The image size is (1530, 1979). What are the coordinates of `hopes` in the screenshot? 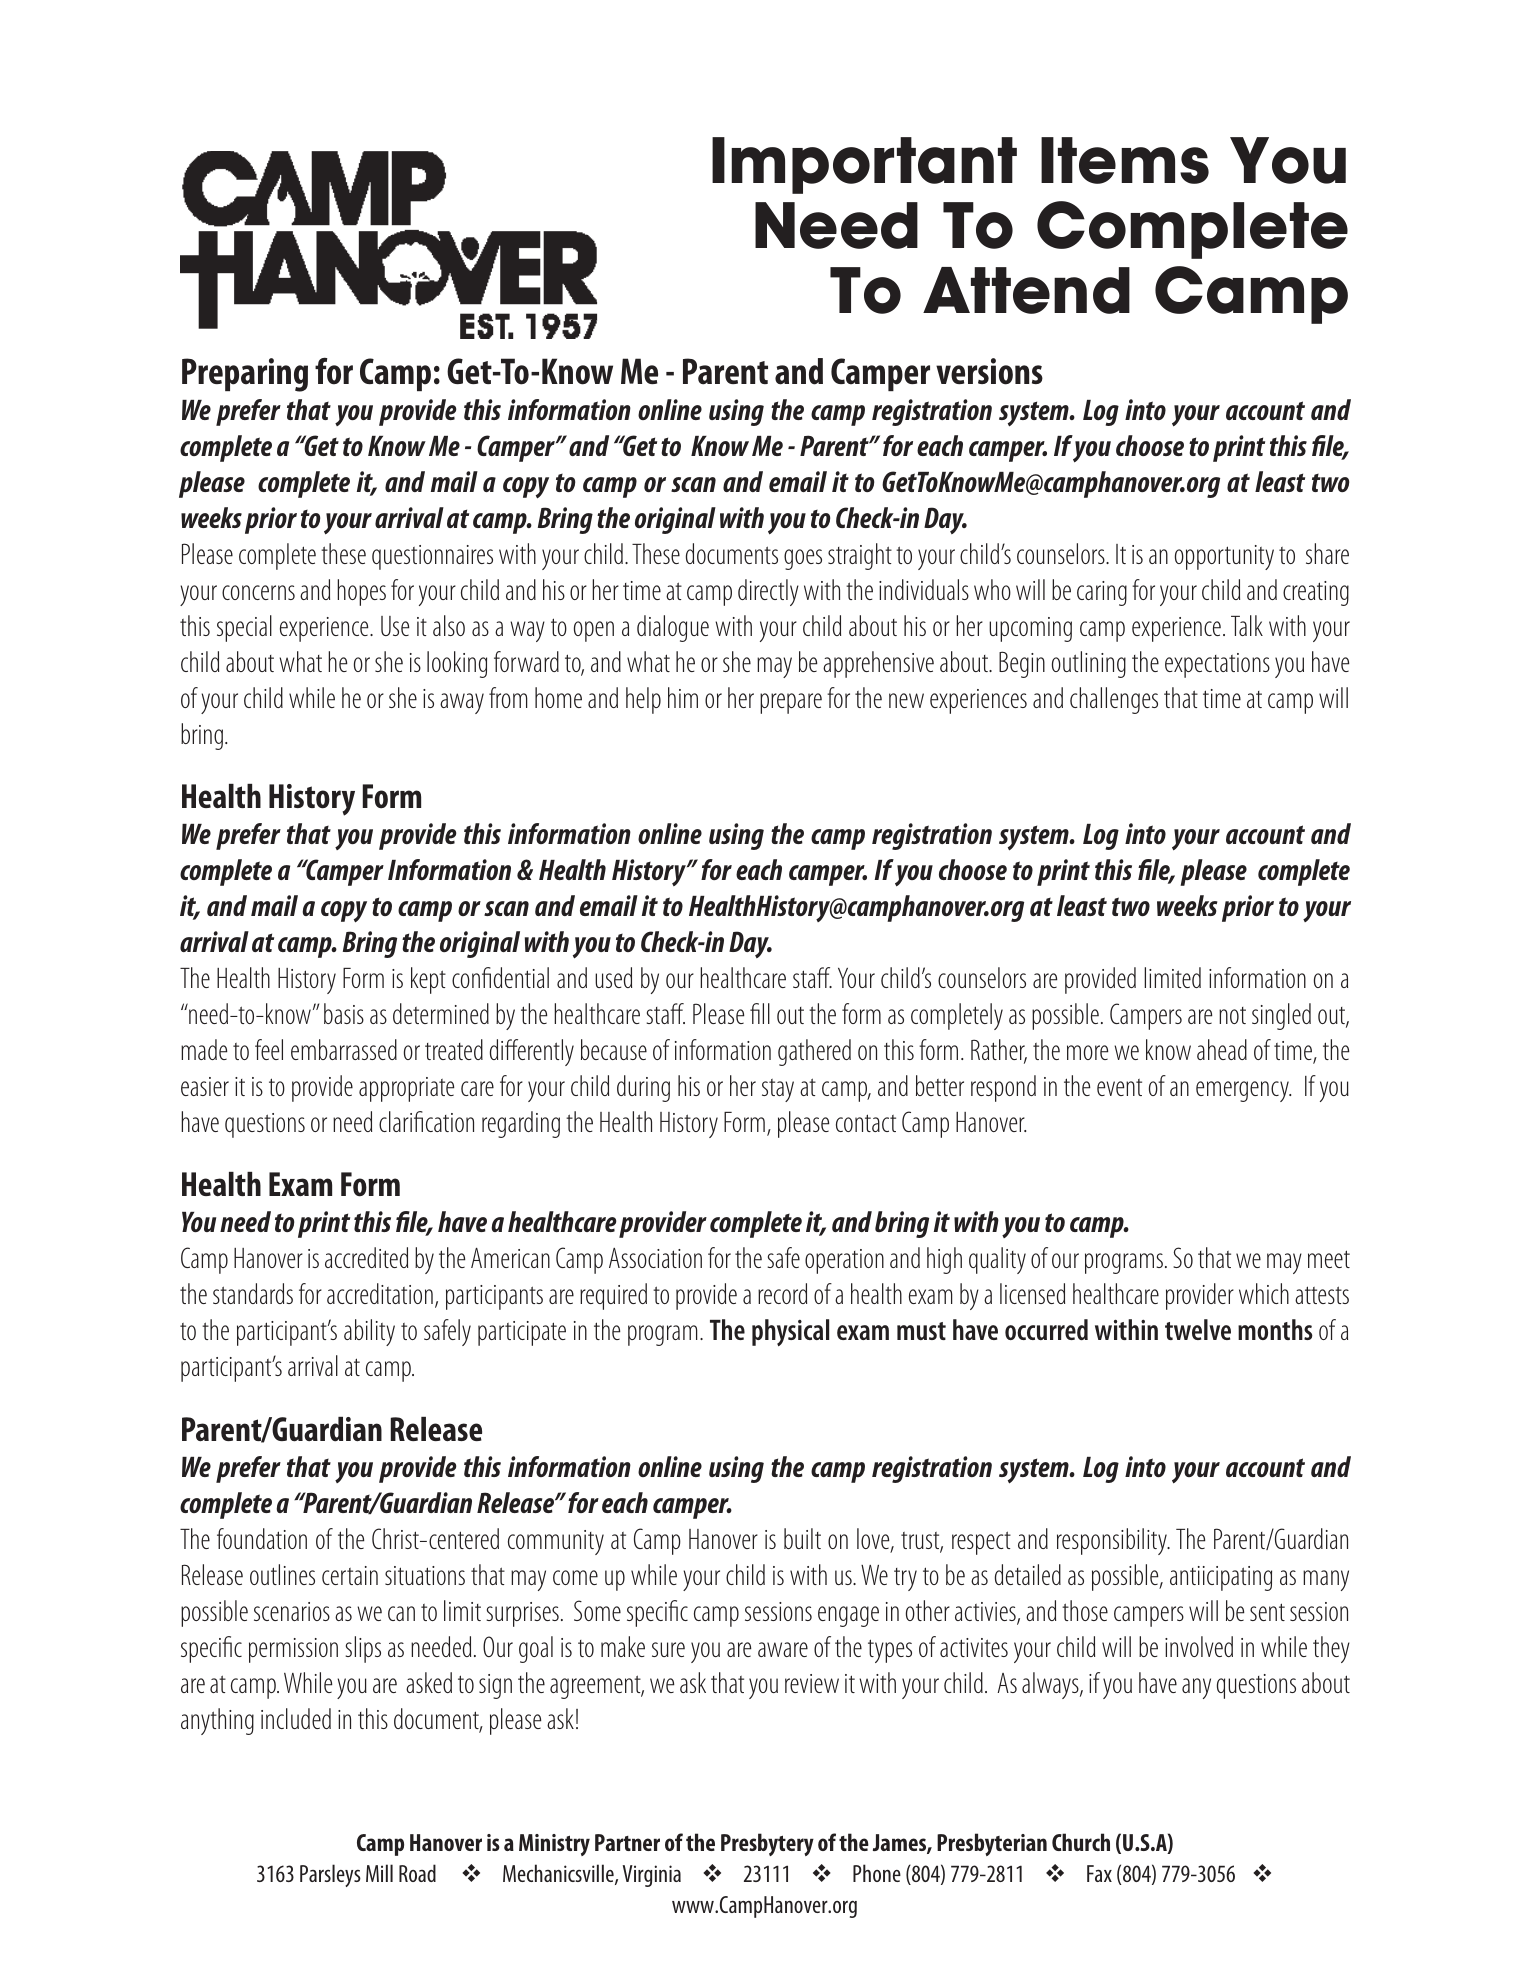 It's located at (361, 592).
